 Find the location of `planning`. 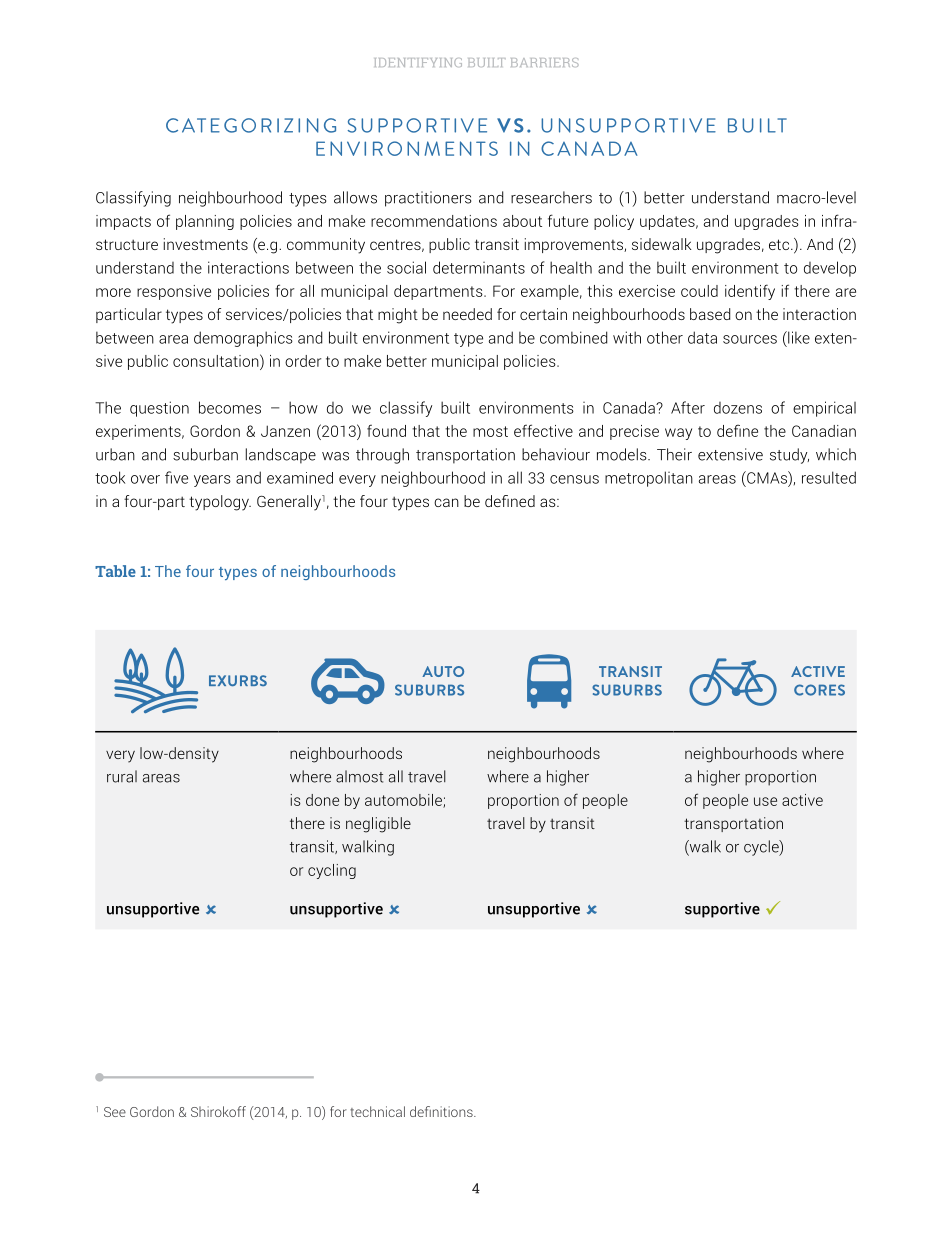

planning is located at coordinates (205, 222).
